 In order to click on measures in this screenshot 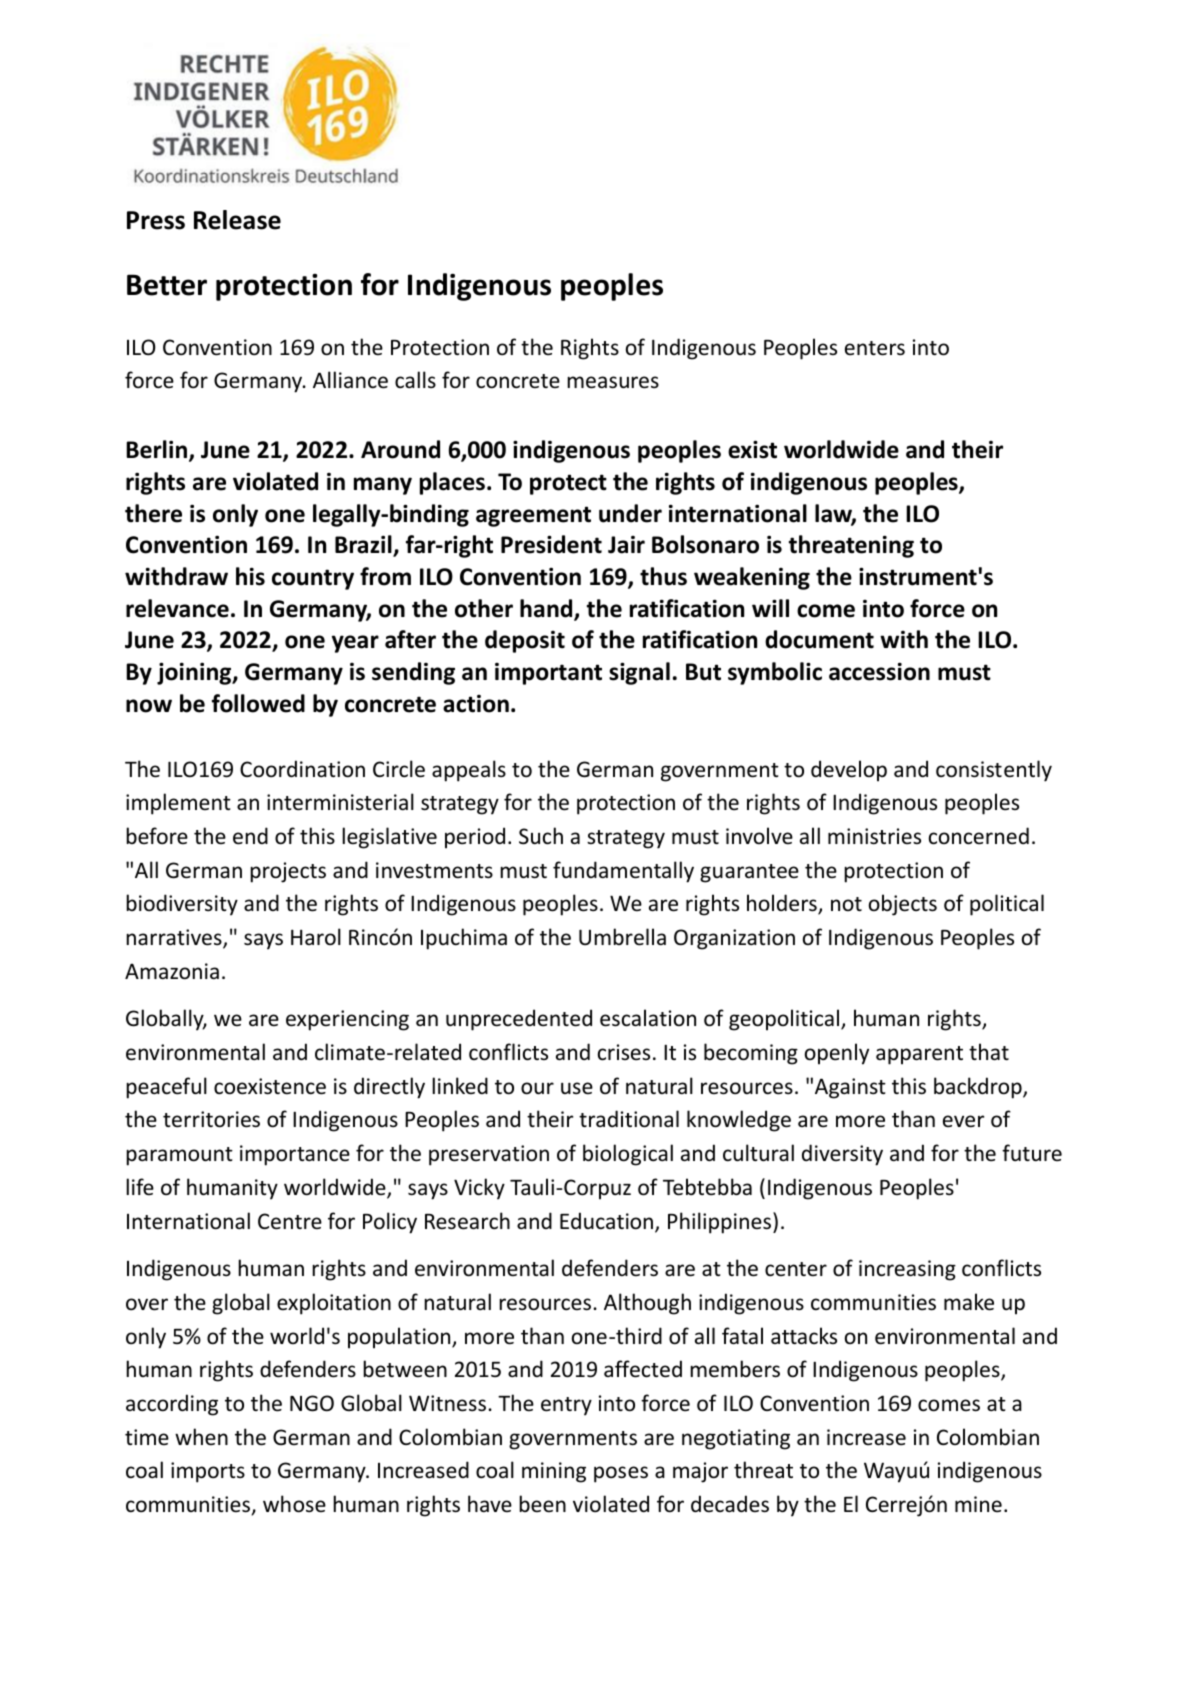, I will do `click(613, 382)`.
